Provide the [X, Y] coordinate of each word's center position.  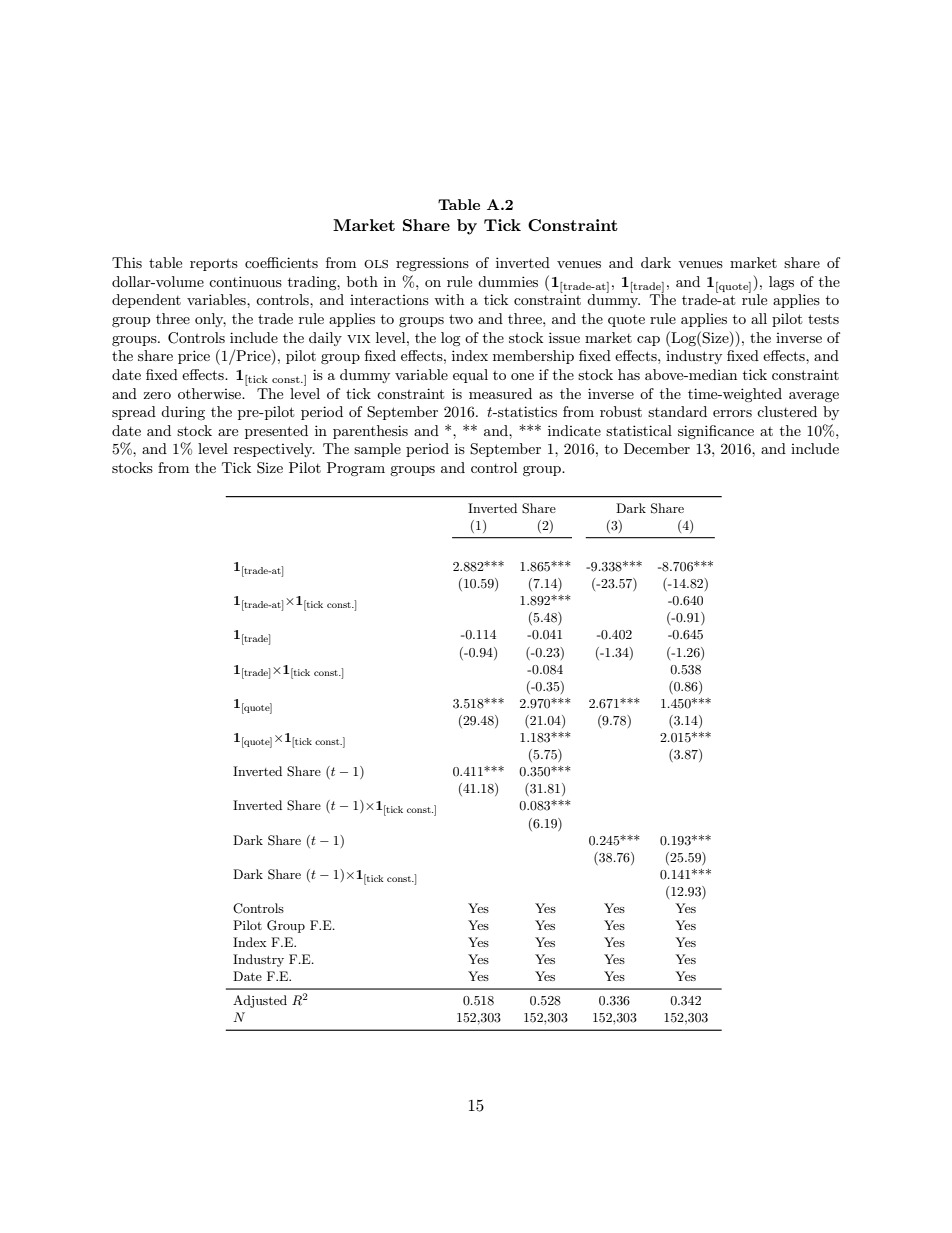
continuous [245, 281]
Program [356, 469]
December [657, 448]
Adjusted [260, 1001]
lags [781, 283]
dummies [508, 281]
